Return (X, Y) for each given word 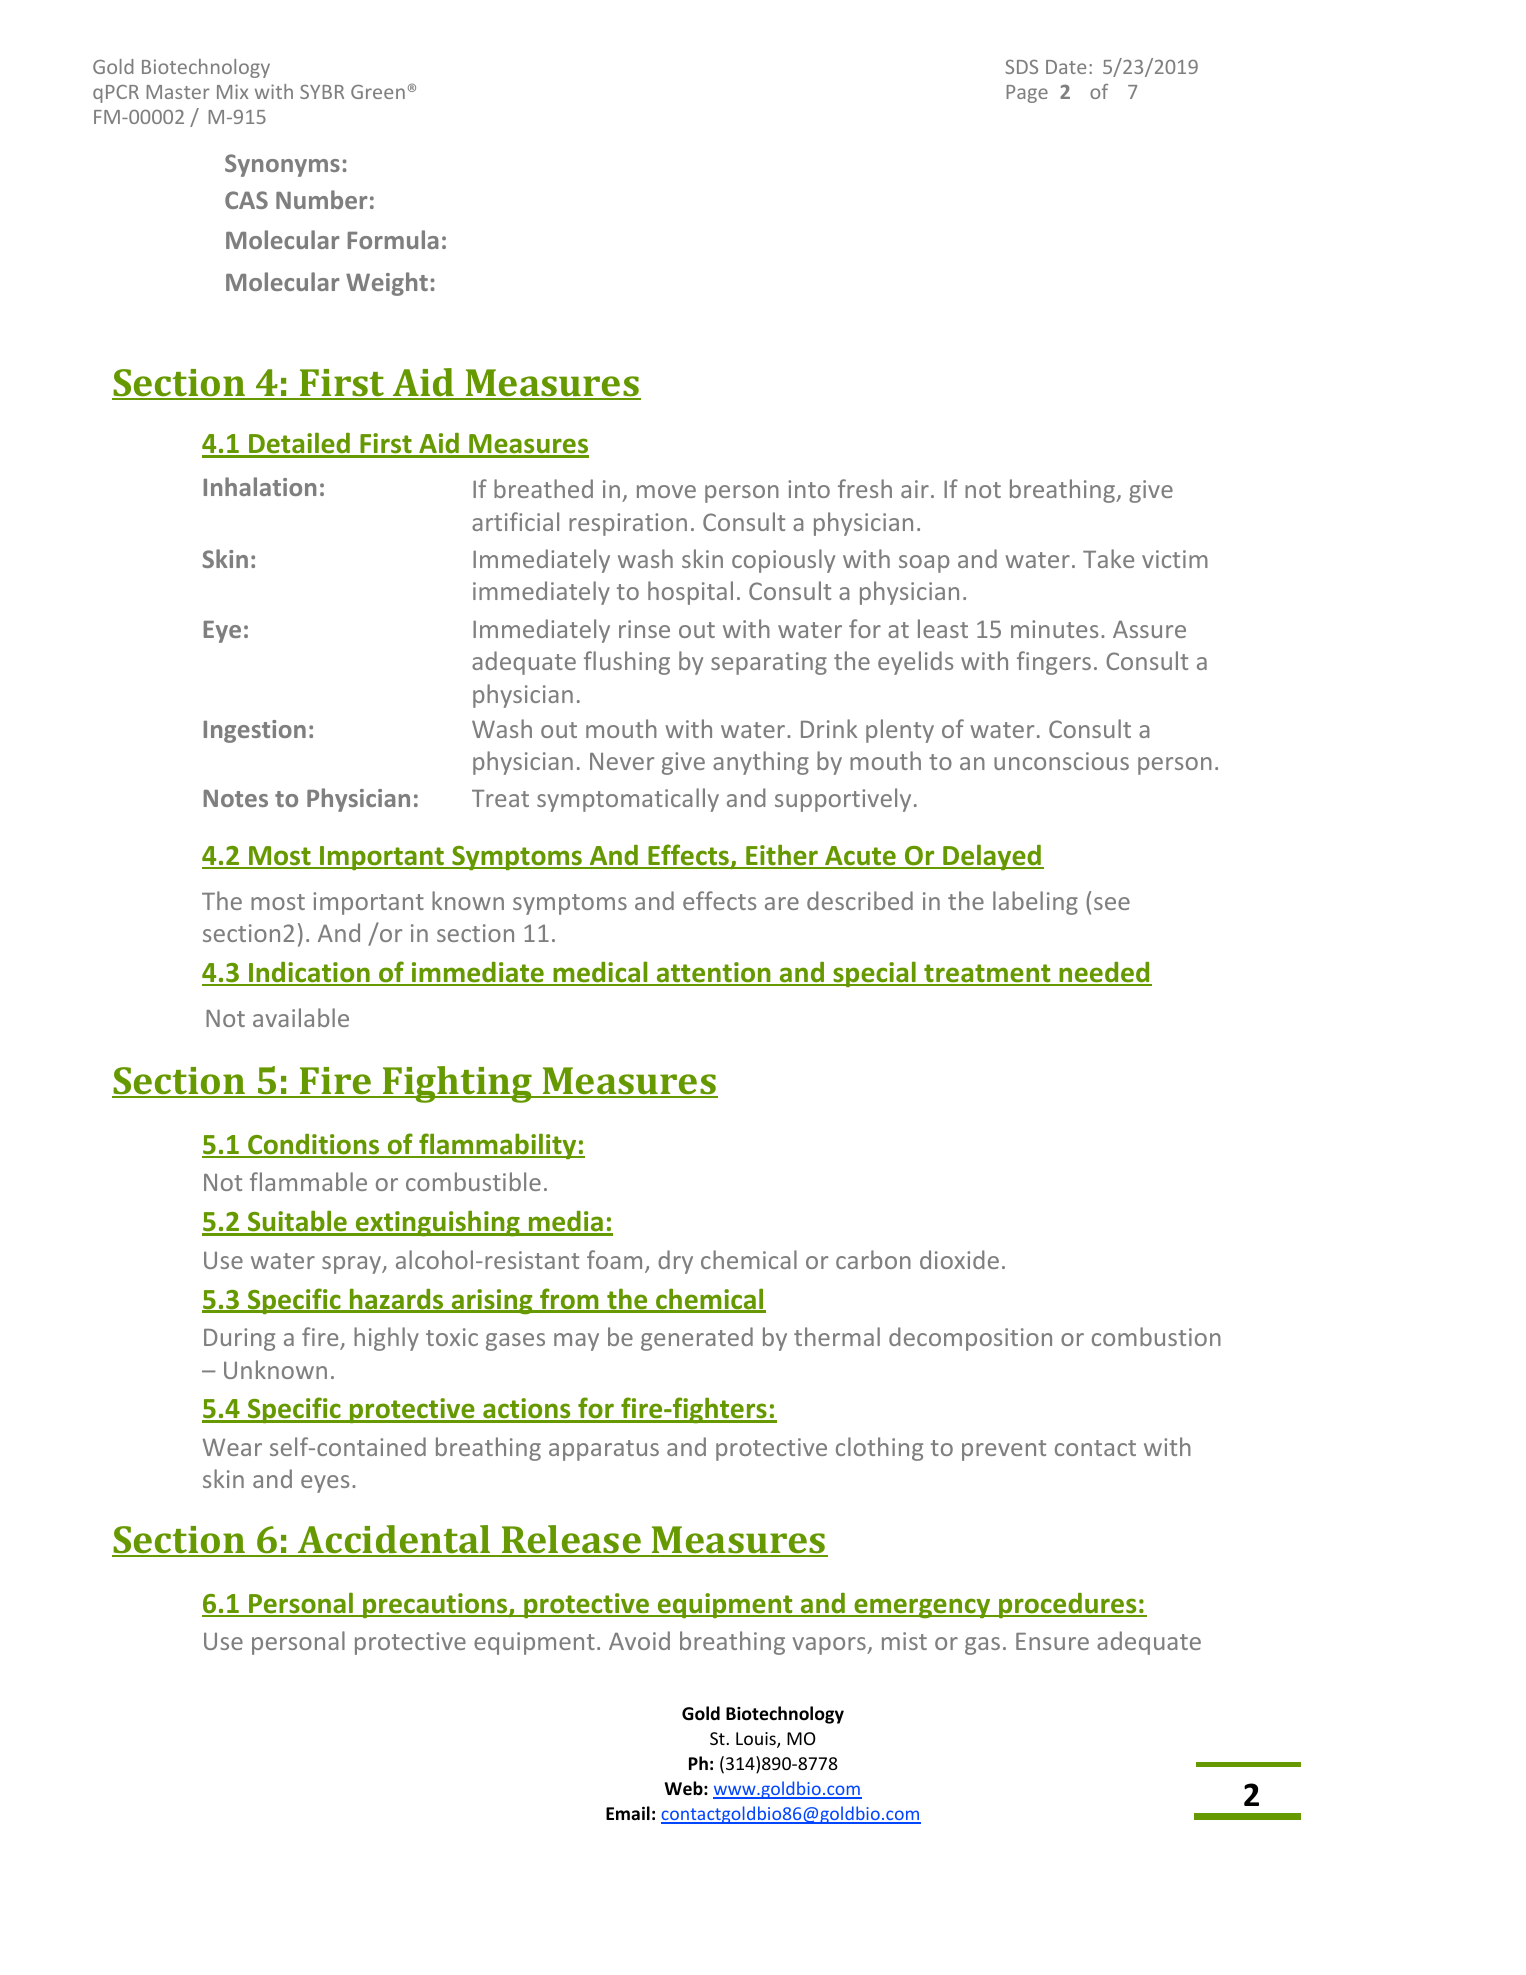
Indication (309, 973)
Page (1027, 94)
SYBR (322, 92)
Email (628, 1813)
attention (713, 973)
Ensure (1052, 1641)
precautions (435, 1606)
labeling (1035, 903)
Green (378, 92)
